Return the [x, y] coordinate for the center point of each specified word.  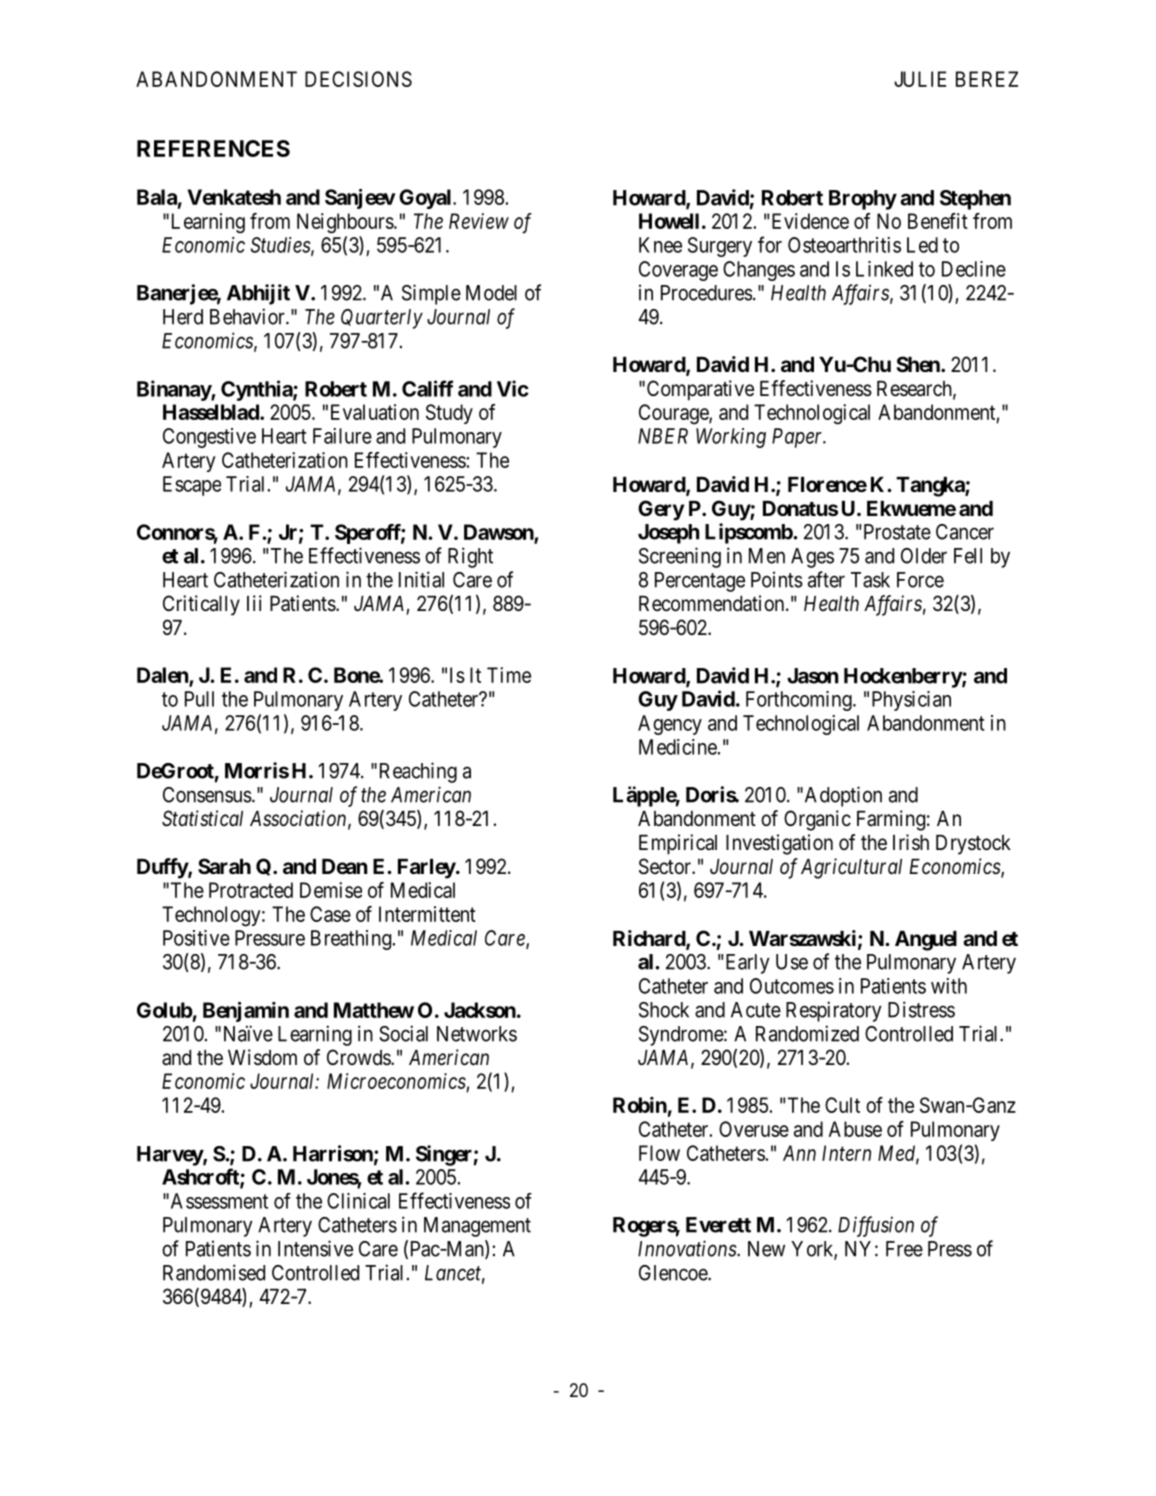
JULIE [920, 79]
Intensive [315, 1248]
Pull [199, 699]
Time [509, 675]
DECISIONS [358, 79]
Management [477, 1227]
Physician [911, 701]
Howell [669, 221]
